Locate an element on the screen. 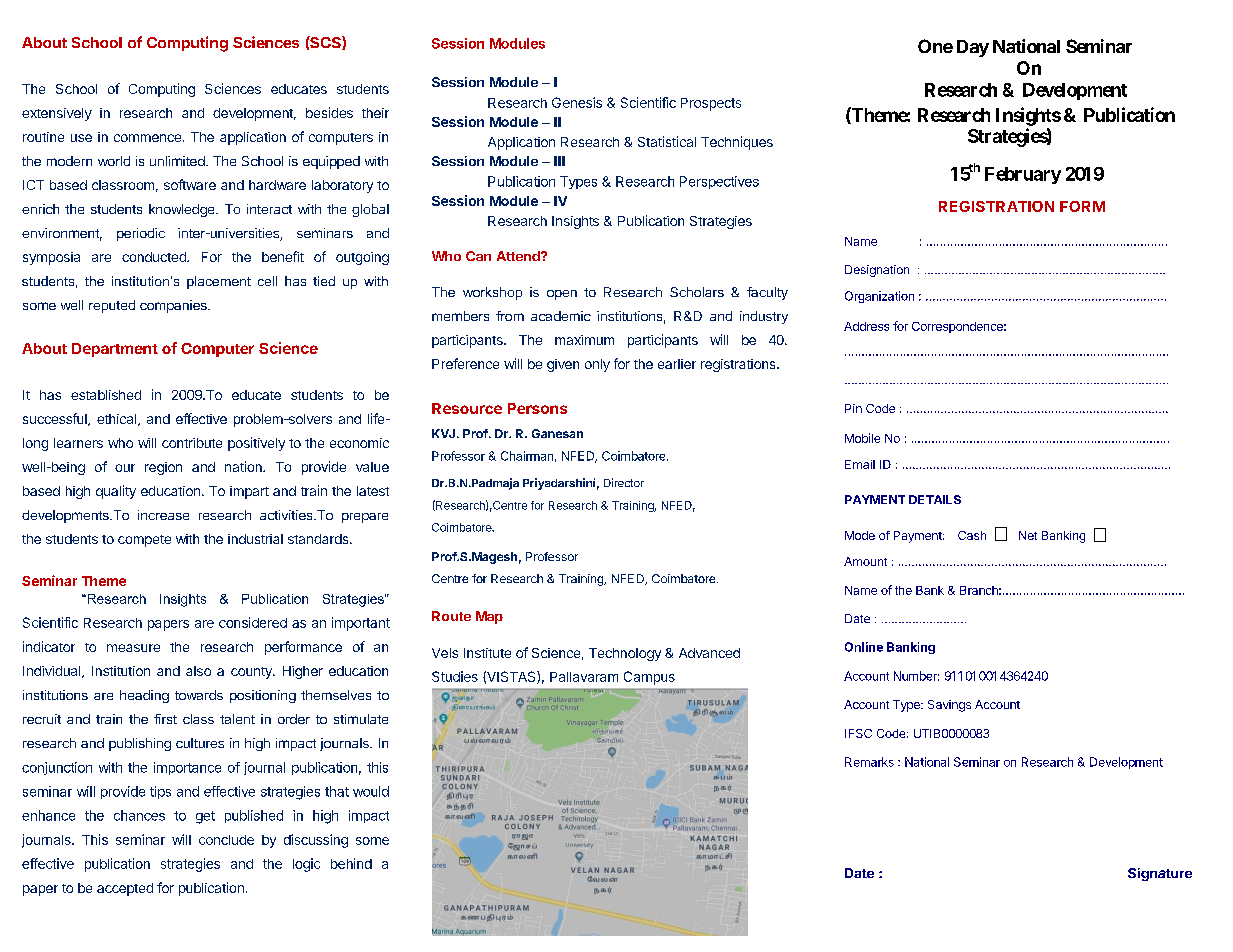  accepted is located at coordinates (125, 889).
